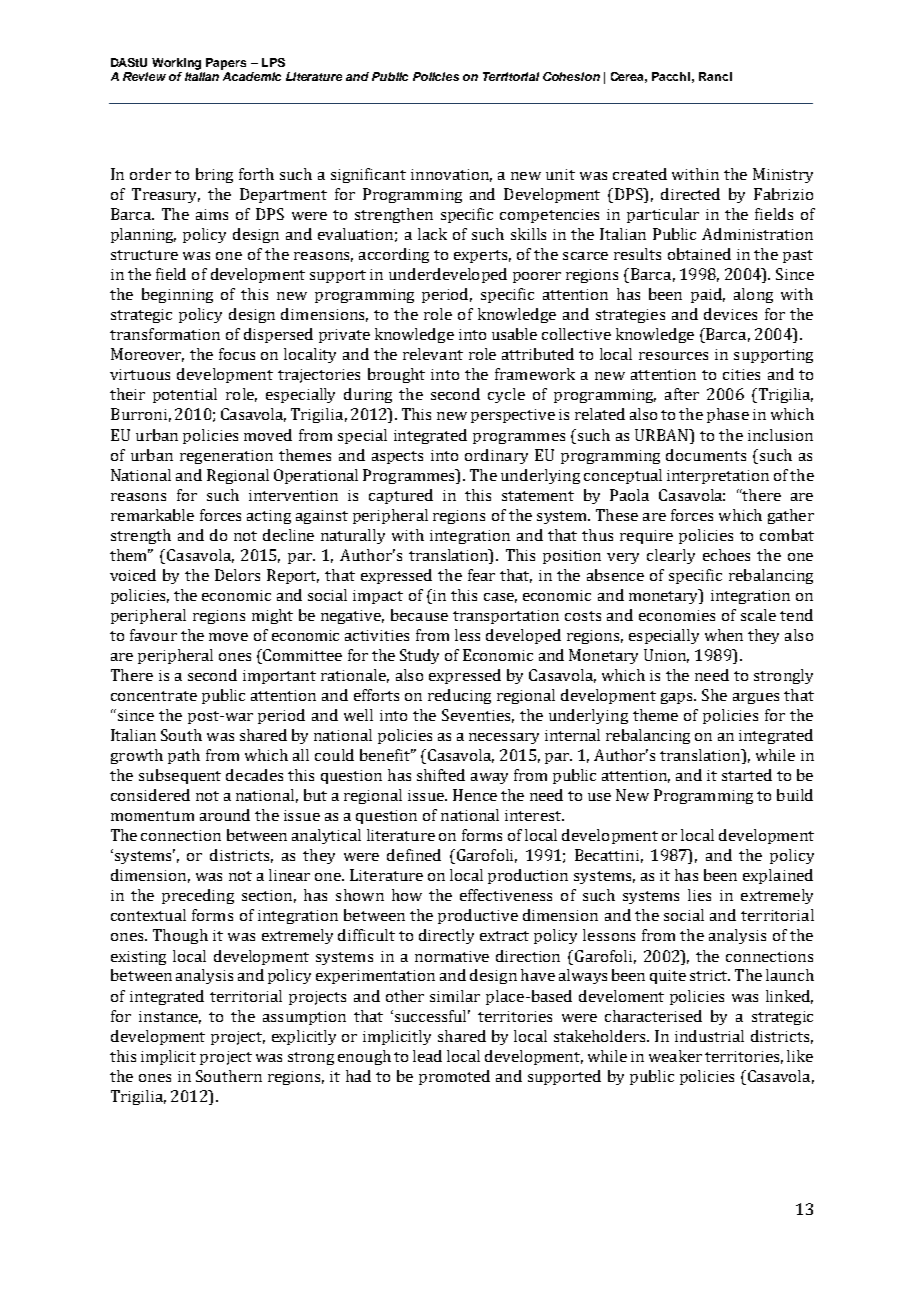 The height and width of the screenshot is (1308, 924). What do you see at coordinates (714, 695) in the screenshot?
I see `She` at bounding box center [714, 695].
